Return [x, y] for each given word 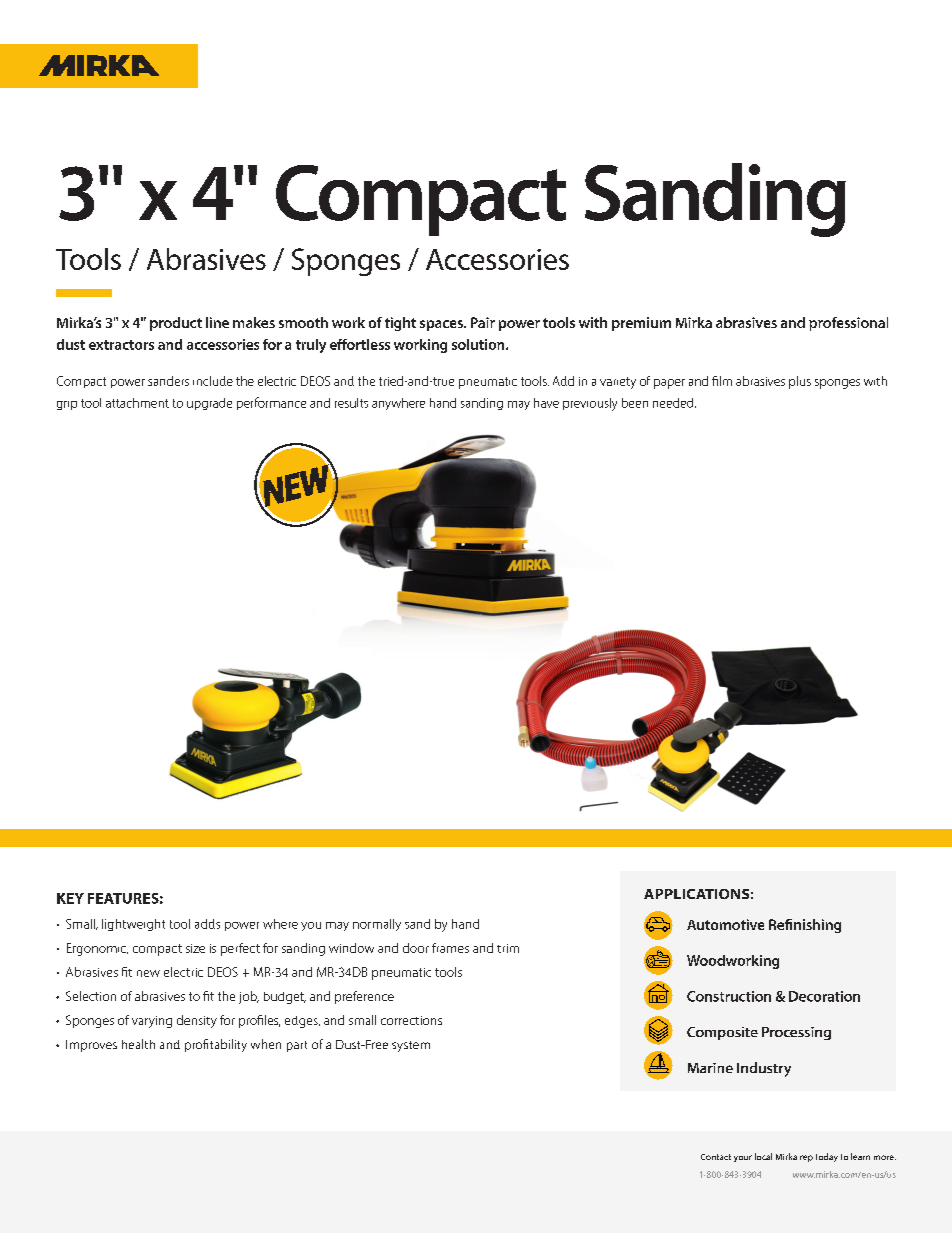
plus [800, 382]
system [411, 1046]
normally [377, 925]
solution [479, 344]
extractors [121, 345]
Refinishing [805, 926]
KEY [70, 898]
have [546, 403]
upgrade [209, 404]
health [138, 1044]
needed [674, 403]
